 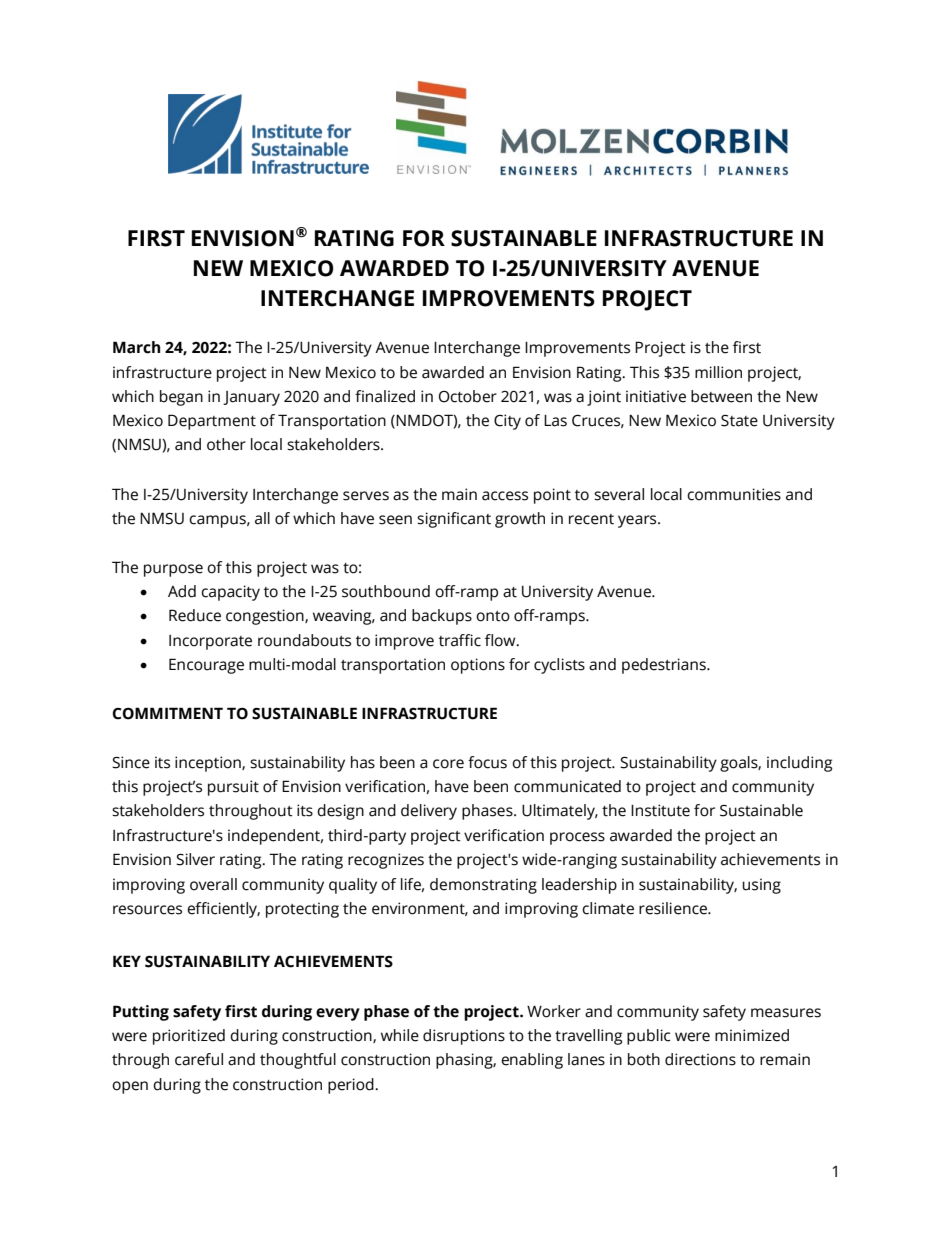 I want to click on focus, so click(x=487, y=762).
